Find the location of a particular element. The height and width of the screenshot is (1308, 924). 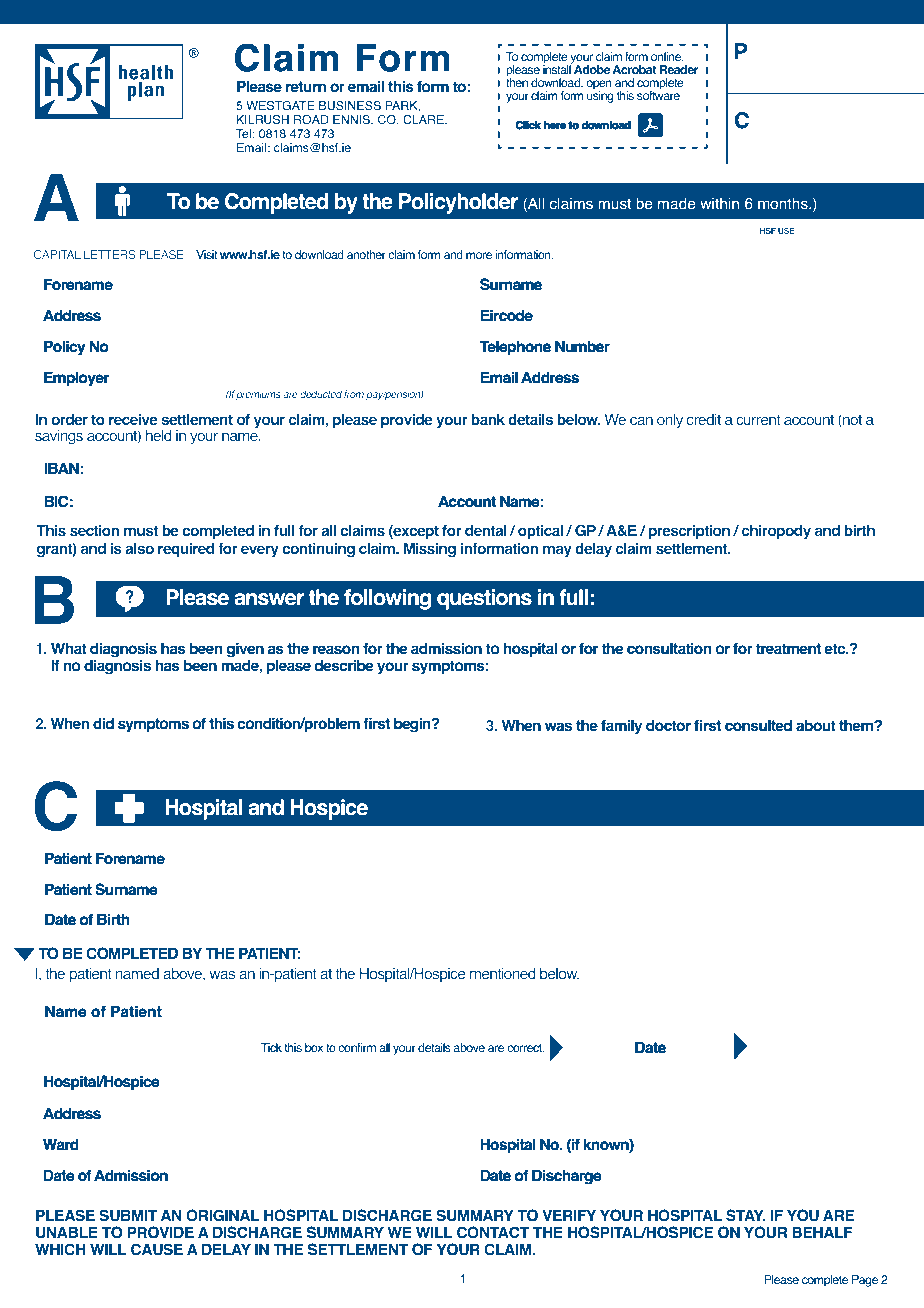

correct is located at coordinates (525, 1048).
